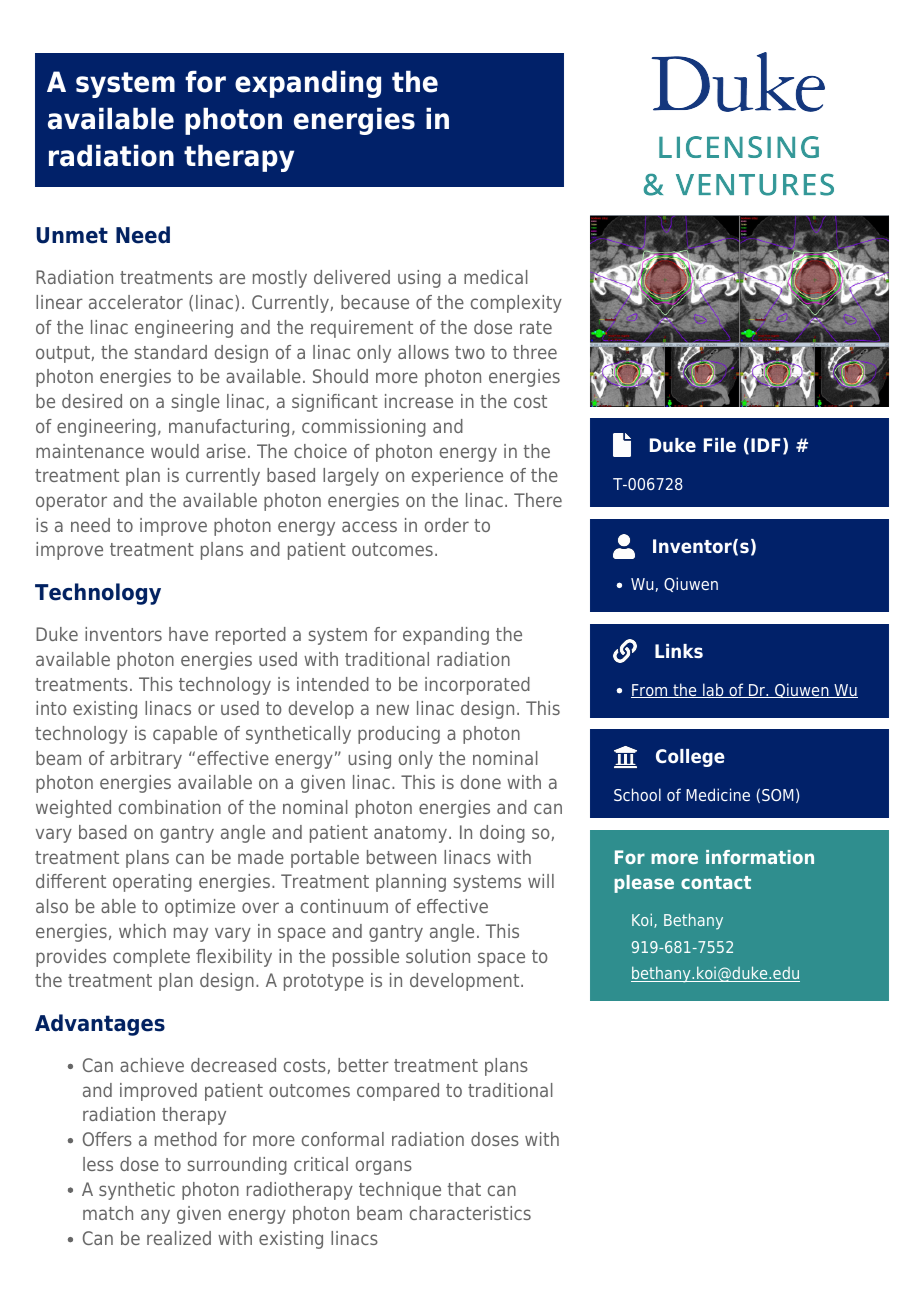 Image resolution: width=924 pixels, height=1308 pixels. I want to click on accelerator, so click(136, 302).
